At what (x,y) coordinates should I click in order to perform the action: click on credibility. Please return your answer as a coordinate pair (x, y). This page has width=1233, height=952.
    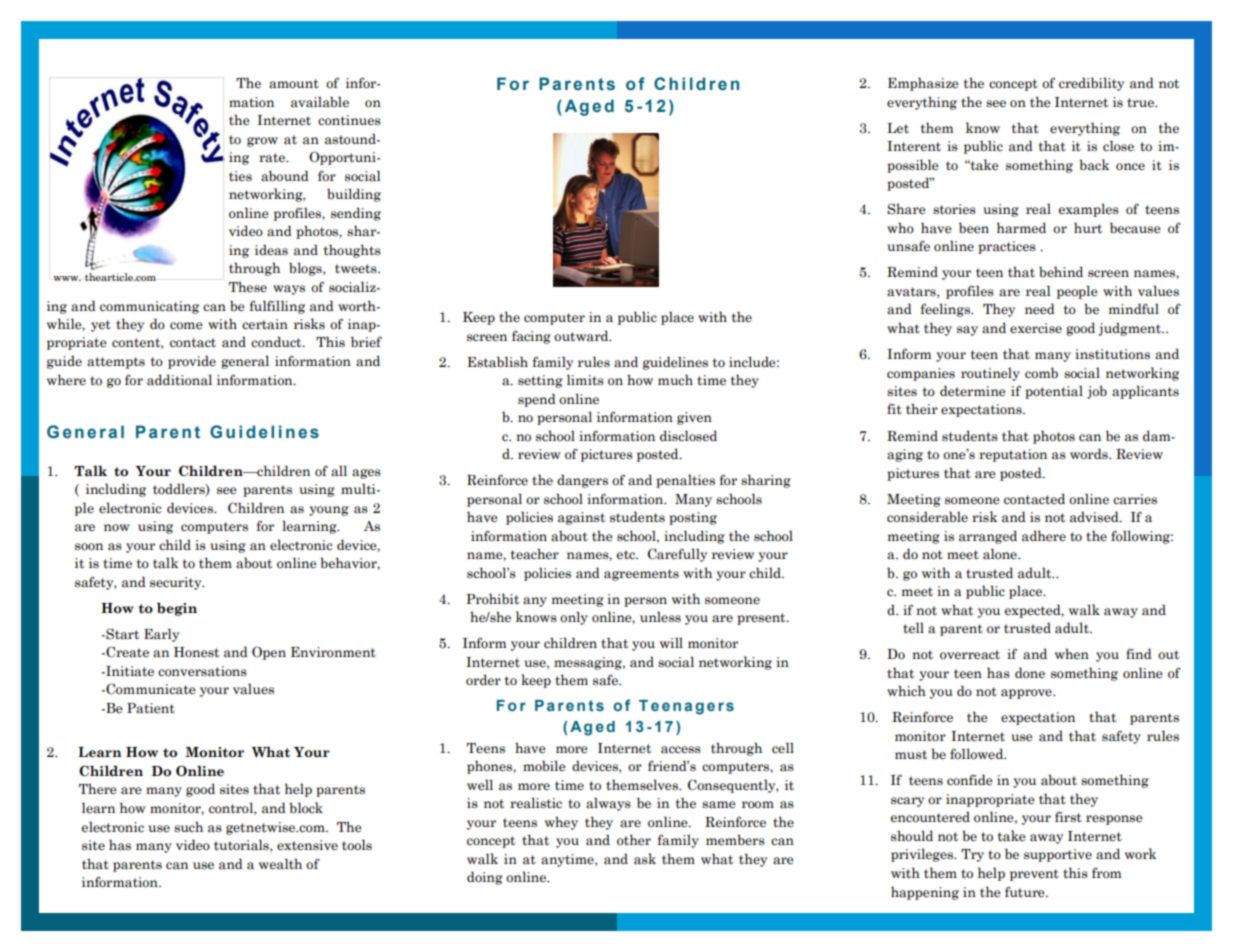
    Looking at the image, I should click on (1091, 84).
